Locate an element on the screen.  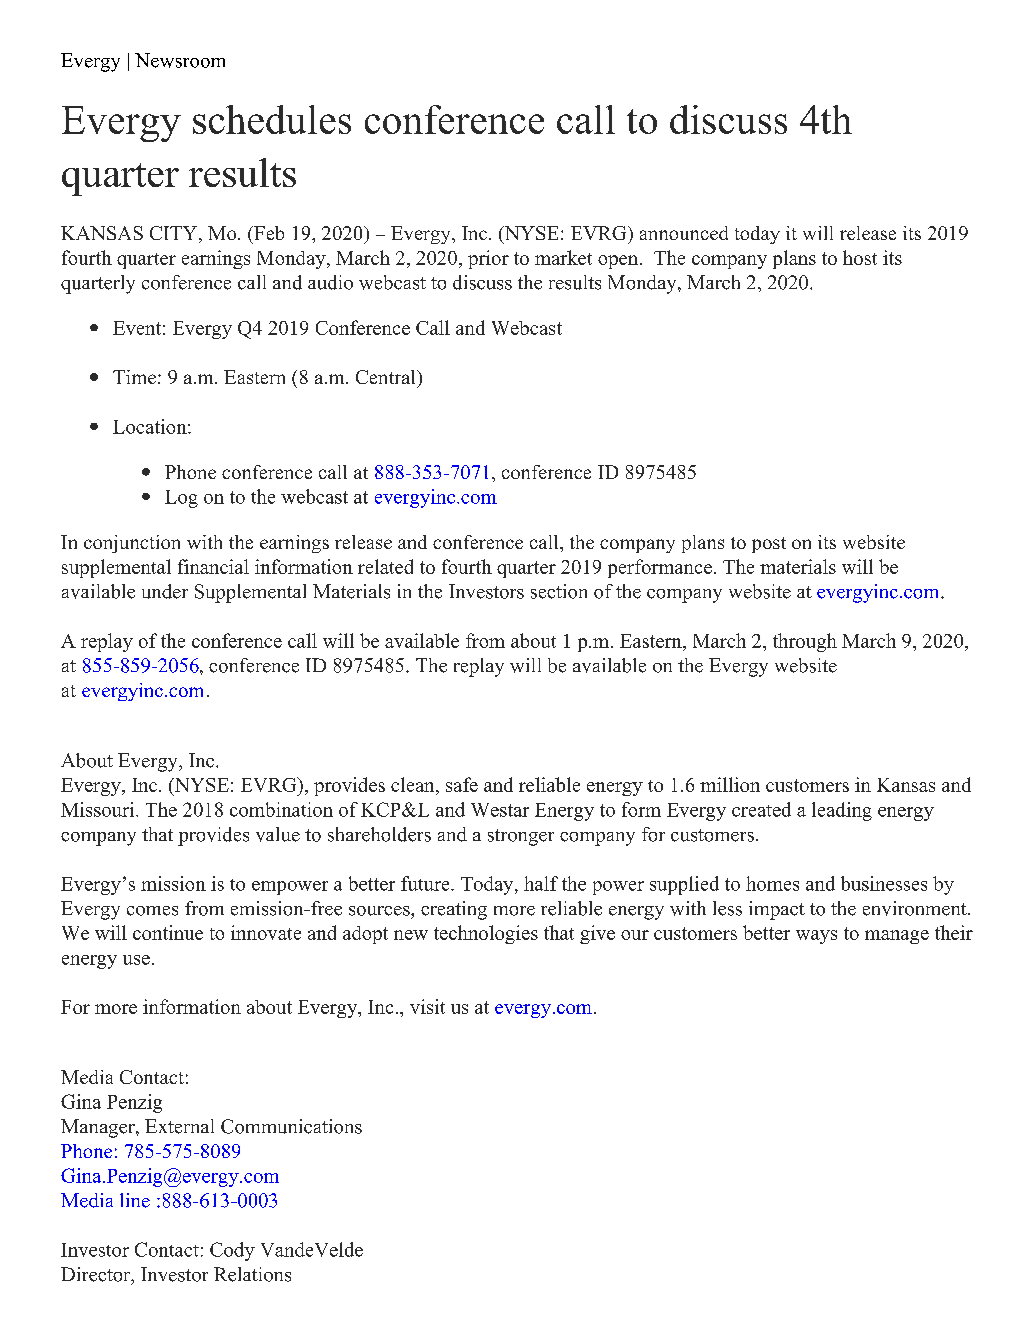
host is located at coordinates (860, 257).
